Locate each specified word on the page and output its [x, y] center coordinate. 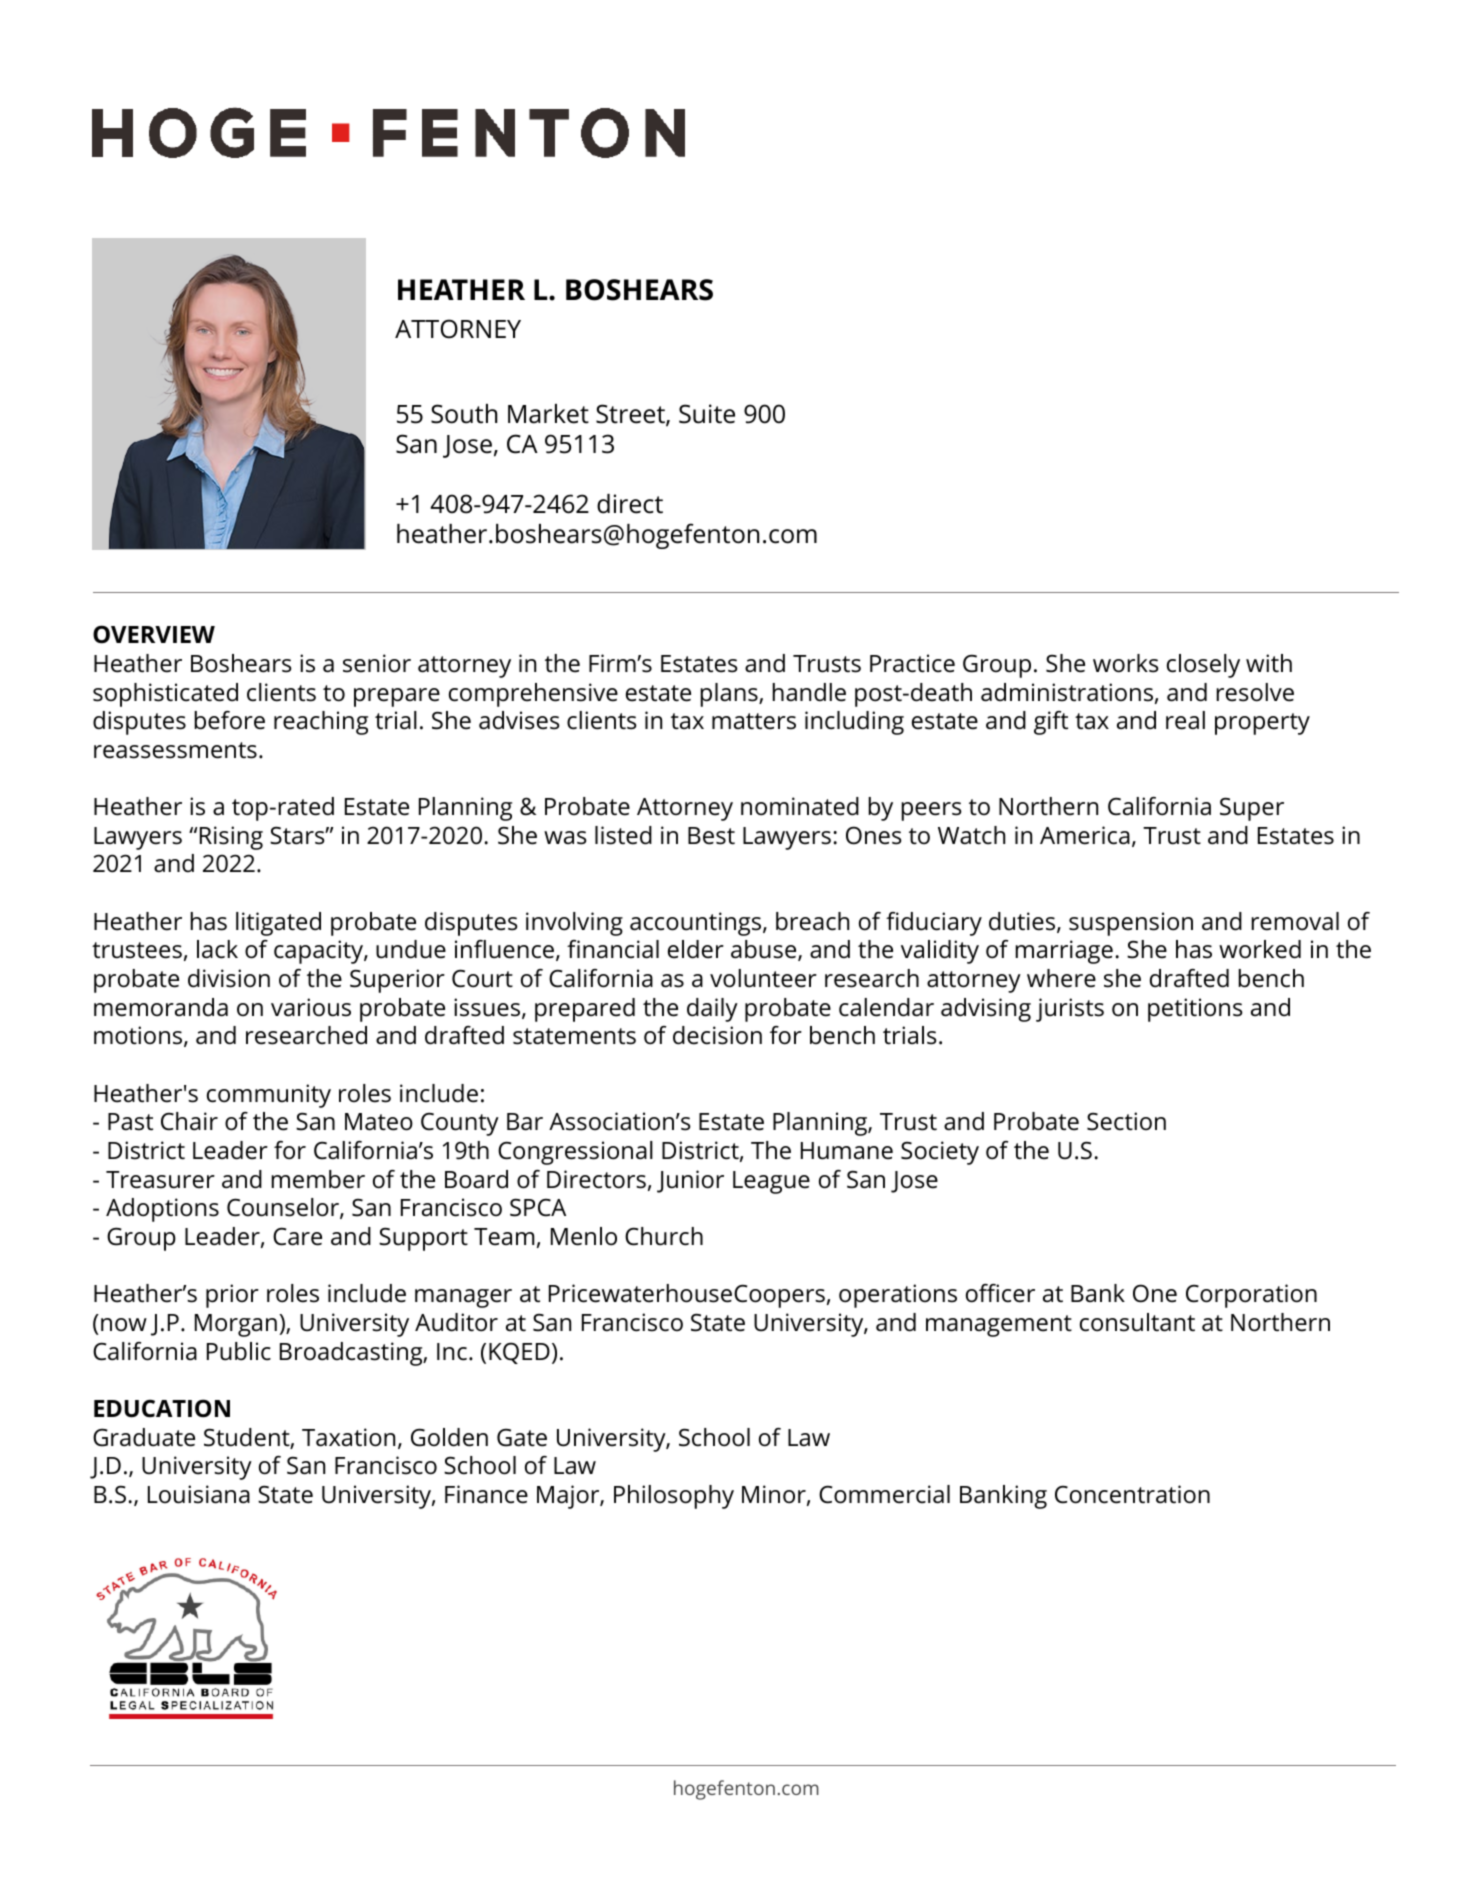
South [464, 414]
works [1126, 663]
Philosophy [674, 1497]
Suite [707, 414]
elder [696, 949]
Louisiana [199, 1494]
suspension [1131, 924]
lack [217, 949]
